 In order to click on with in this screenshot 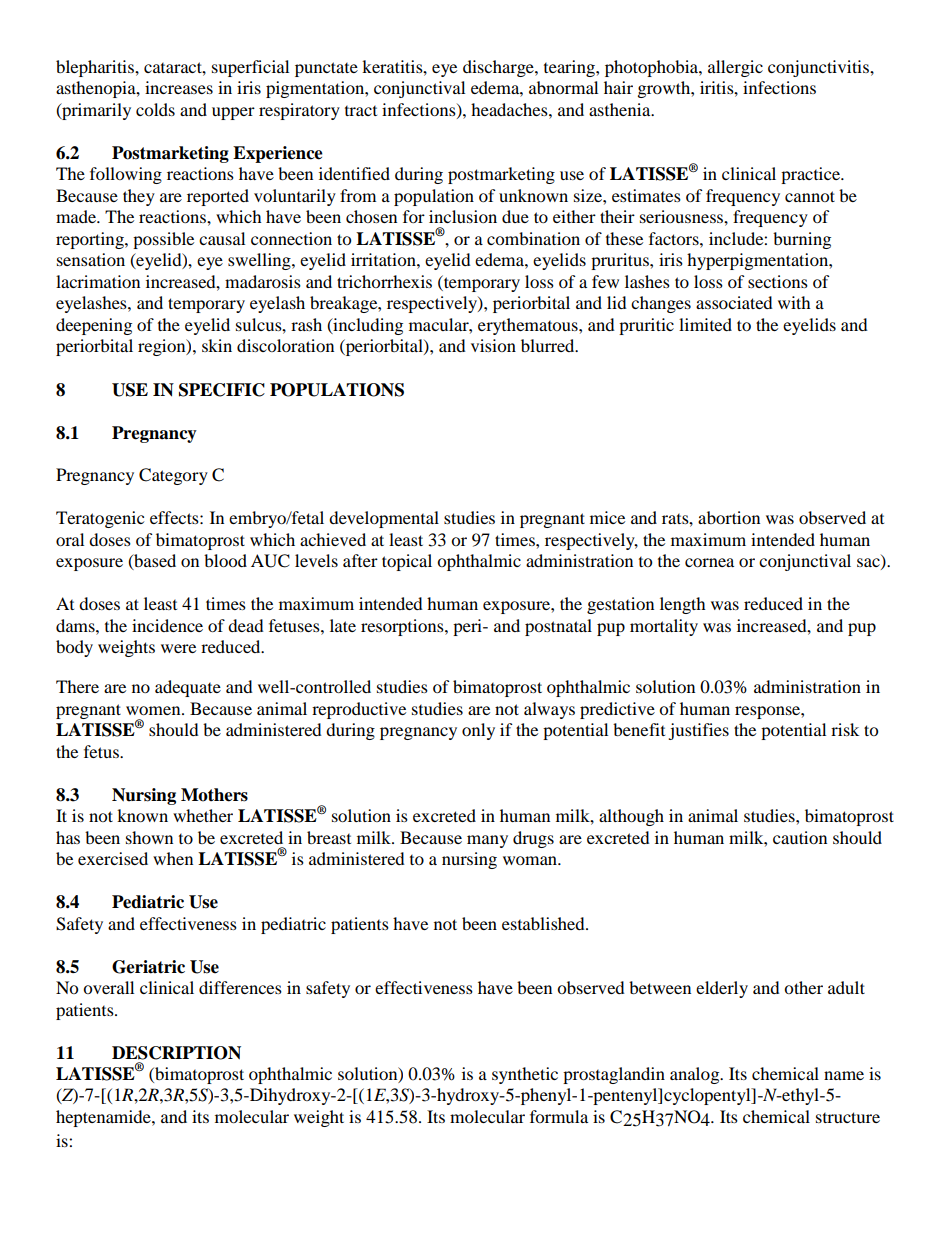, I will do `click(794, 302)`.
